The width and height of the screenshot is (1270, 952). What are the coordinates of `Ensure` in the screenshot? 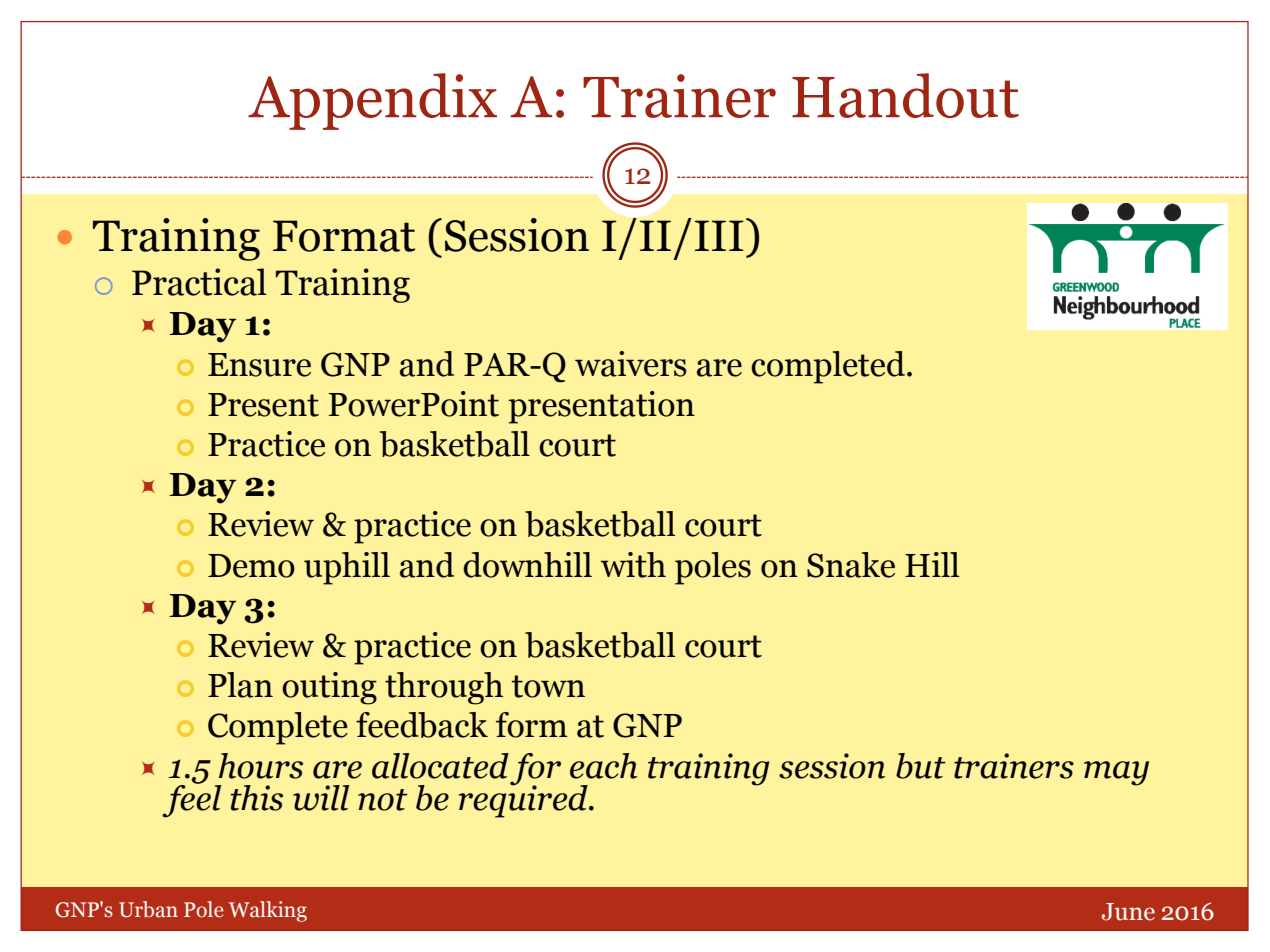 It's located at (259, 365).
